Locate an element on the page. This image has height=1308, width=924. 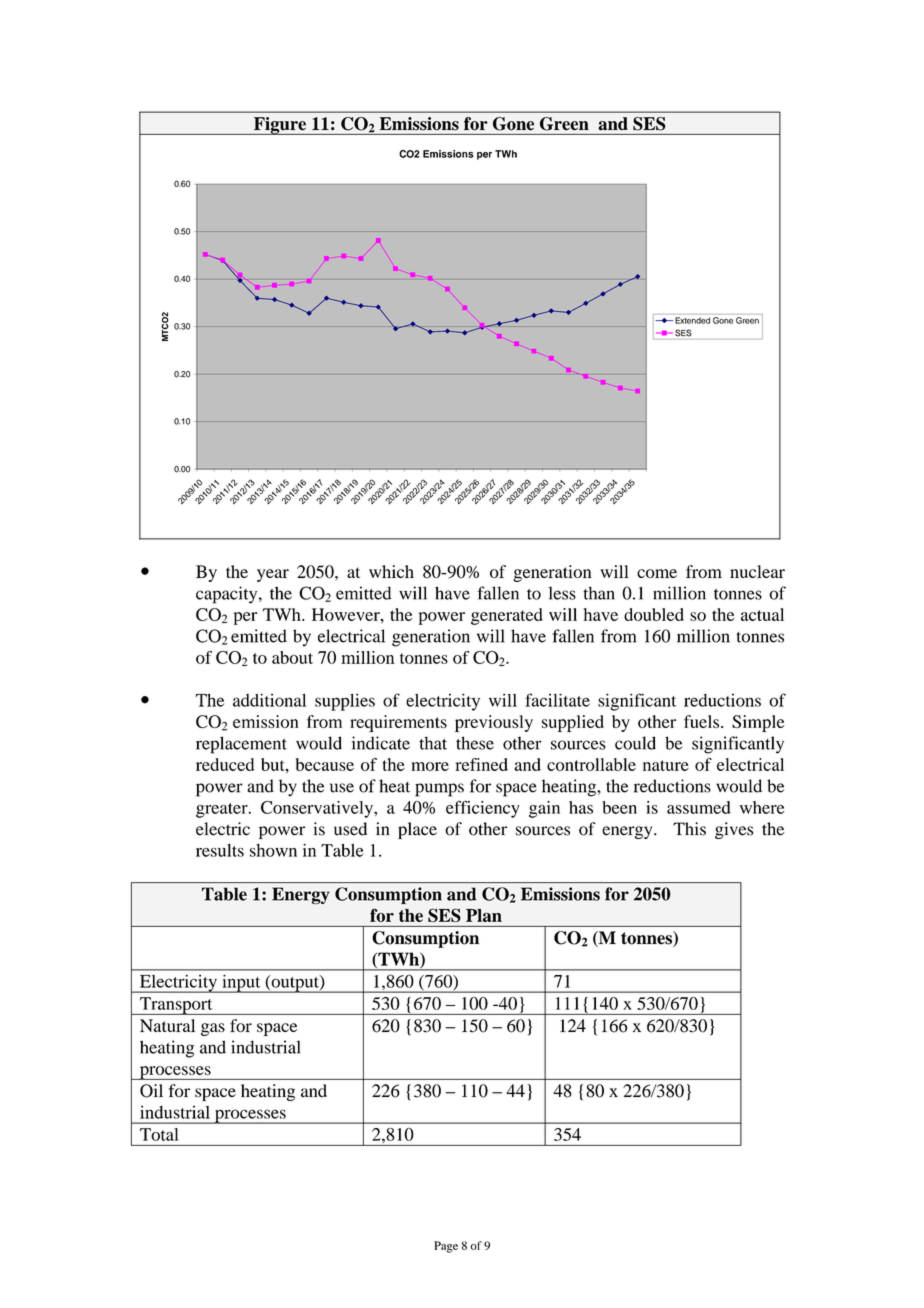
This is located at coordinates (689, 829).
